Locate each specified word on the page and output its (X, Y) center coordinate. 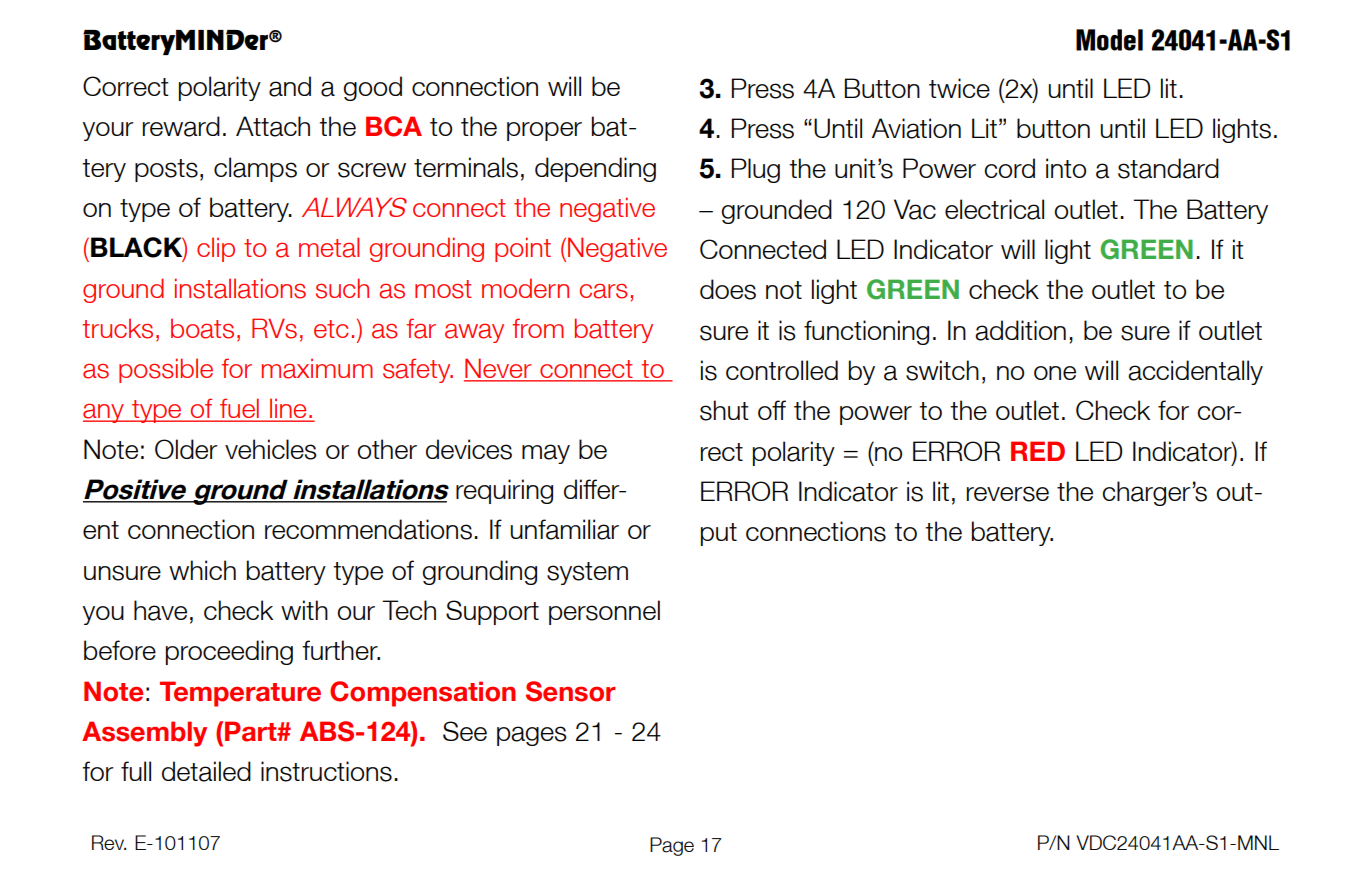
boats (202, 328)
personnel (604, 612)
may (546, 454)
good (372, 88)
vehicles (271, 449)
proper (544, 131)
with (304, 610)
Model (1109, 40)
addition (1020, 330)
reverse (1008, 494)
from (538, 328)
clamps (255, 169)
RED (1038, 451)
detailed (206, 771)
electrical (994, 209)
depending (595, 169)
